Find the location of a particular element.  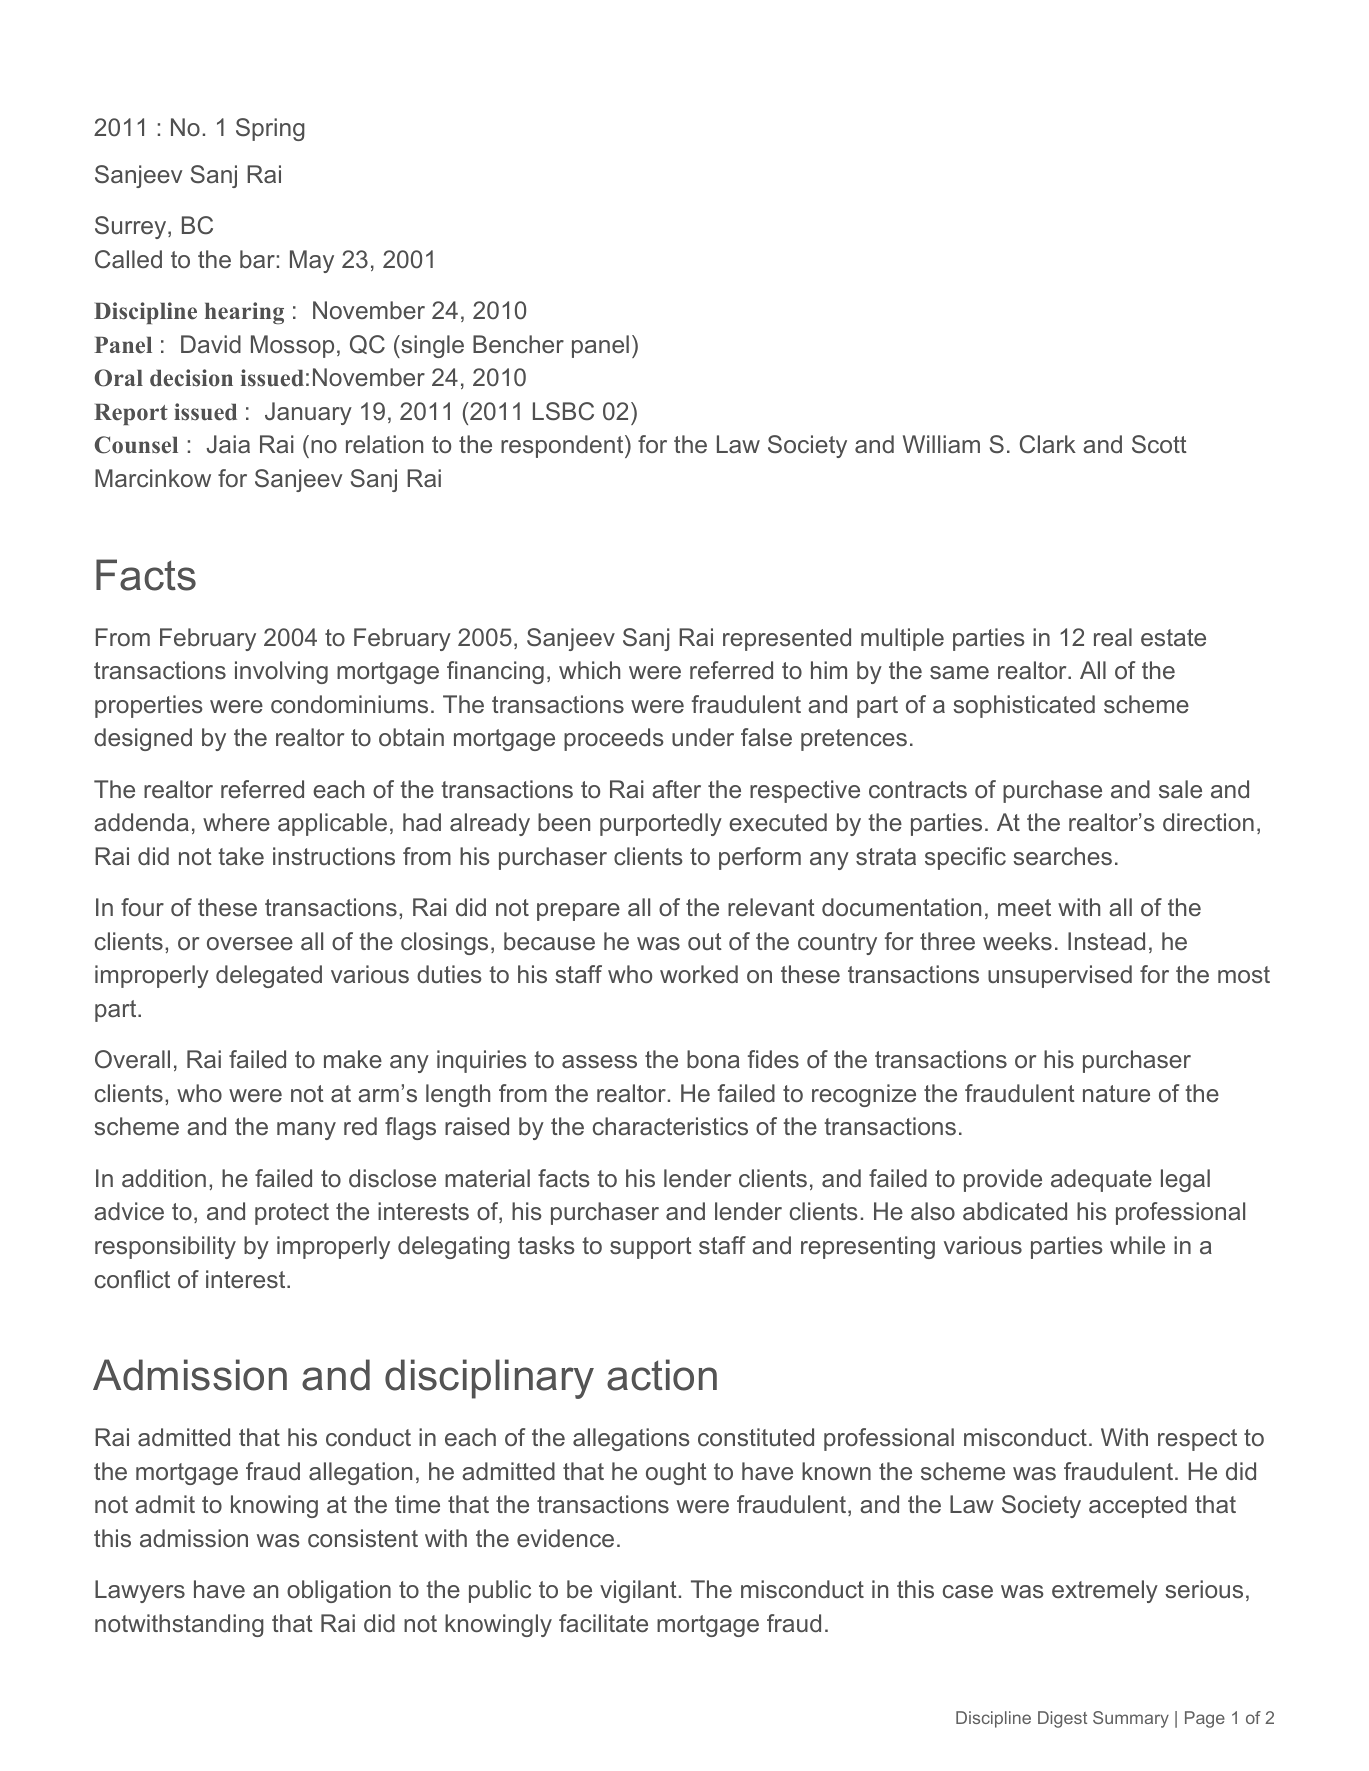

obligation is located at coordinates (339, 1591).
